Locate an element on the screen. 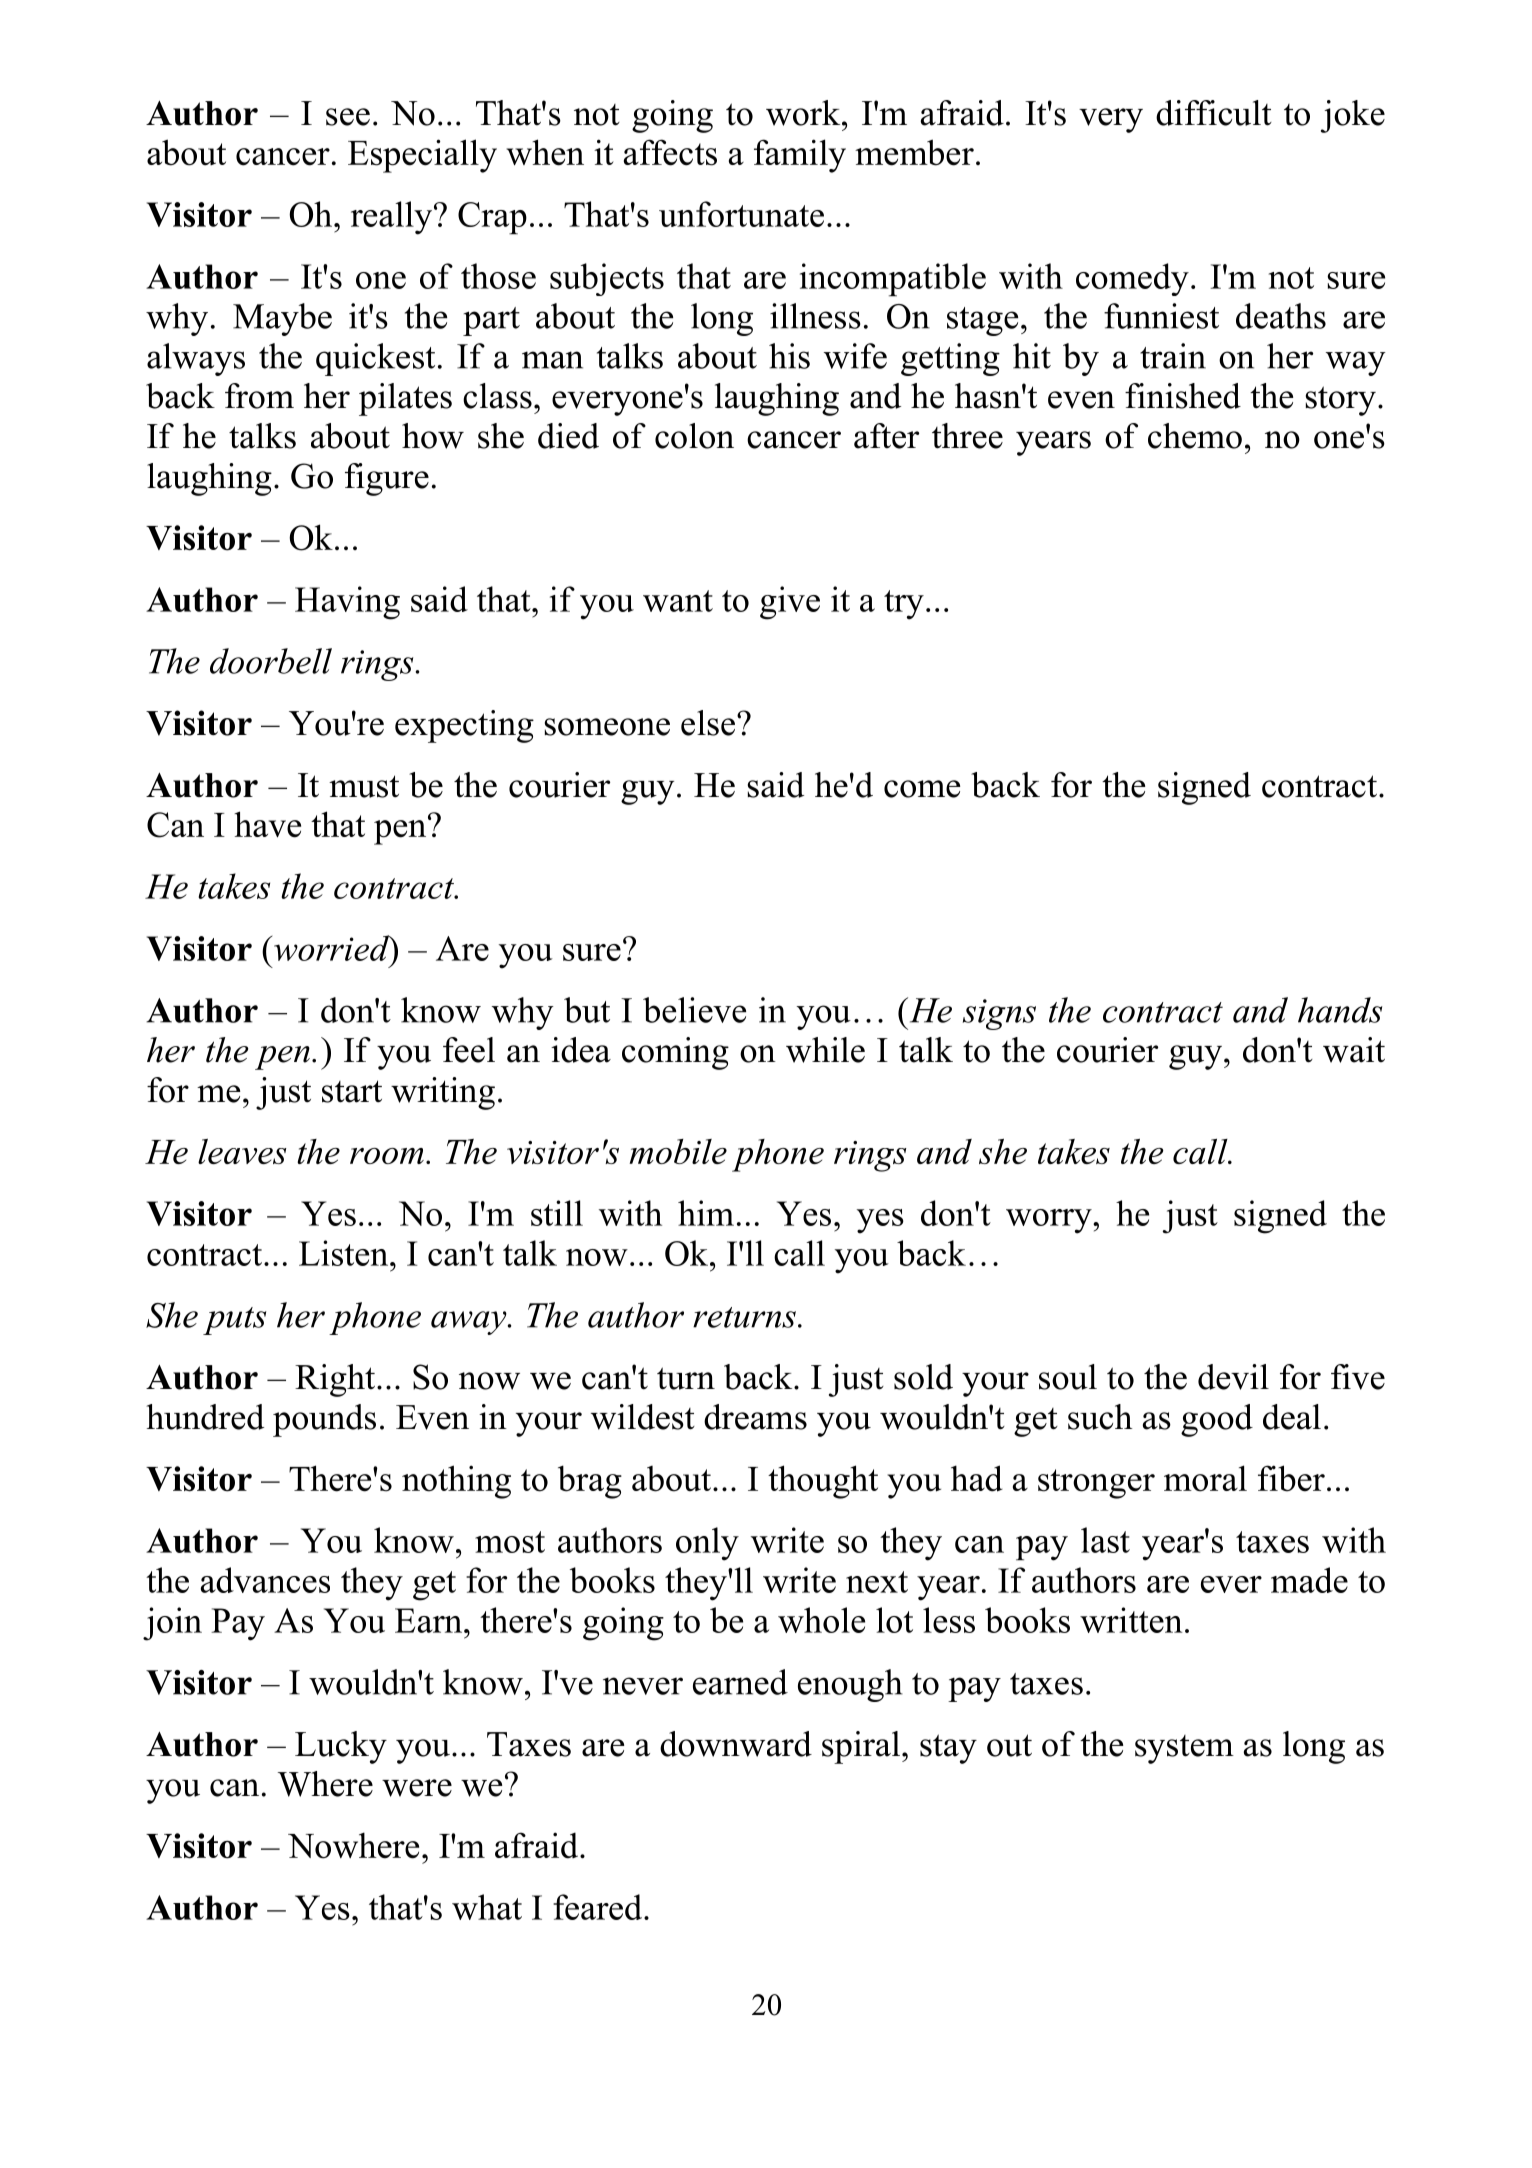 The height and width of the screenshot is (2168, 1532). were is located at coordinates (417, 1788).
